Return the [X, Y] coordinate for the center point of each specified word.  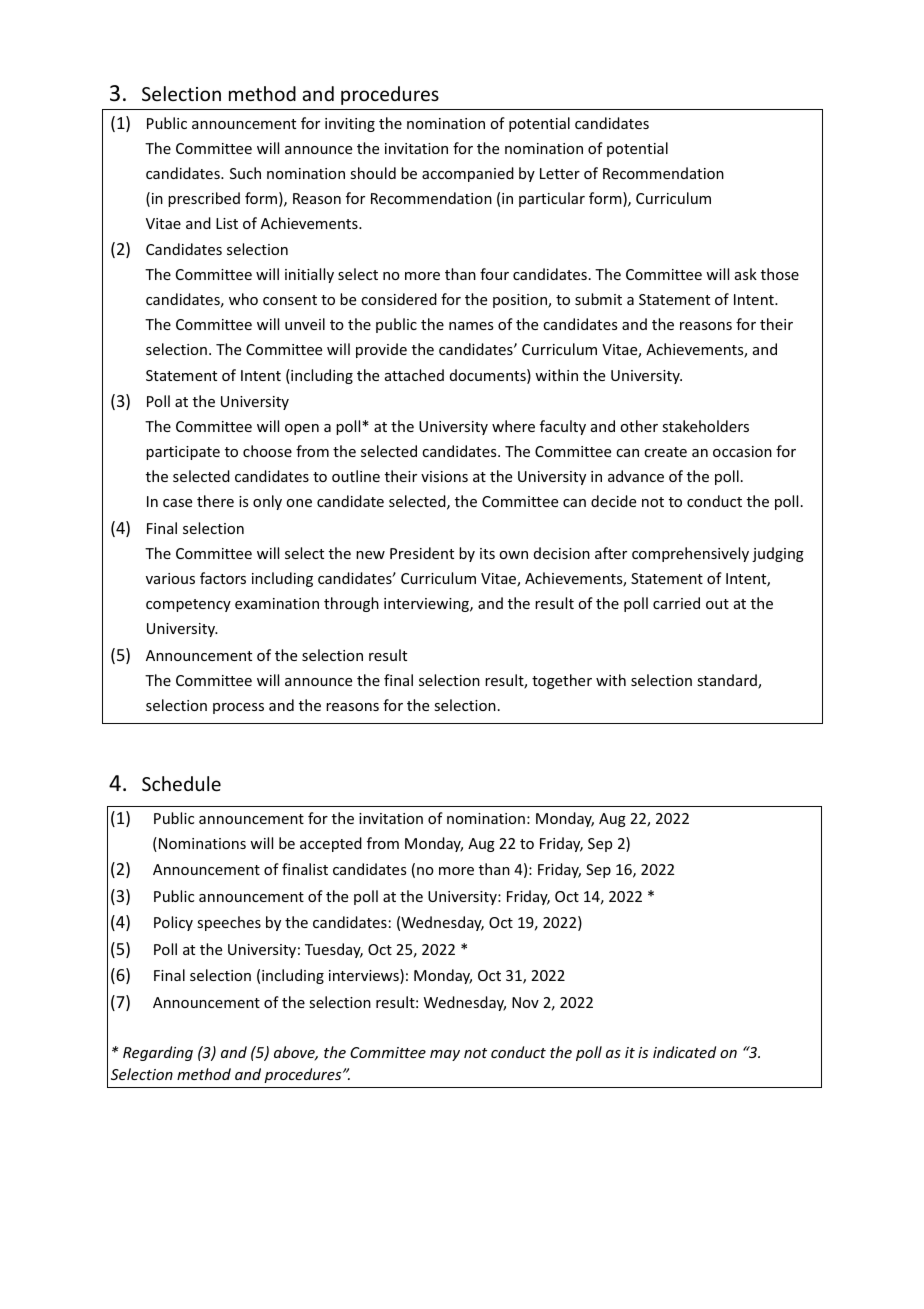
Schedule [181, 783]
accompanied [468, 174]
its [487, 553]
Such [245, 173]
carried [676, 603]
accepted [331, 844]
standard [728, 681]
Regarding [158, 1053]
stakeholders [705, 426]
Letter [560, 173]
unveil [305, 324]
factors [223, 578]
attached [414, 375]
